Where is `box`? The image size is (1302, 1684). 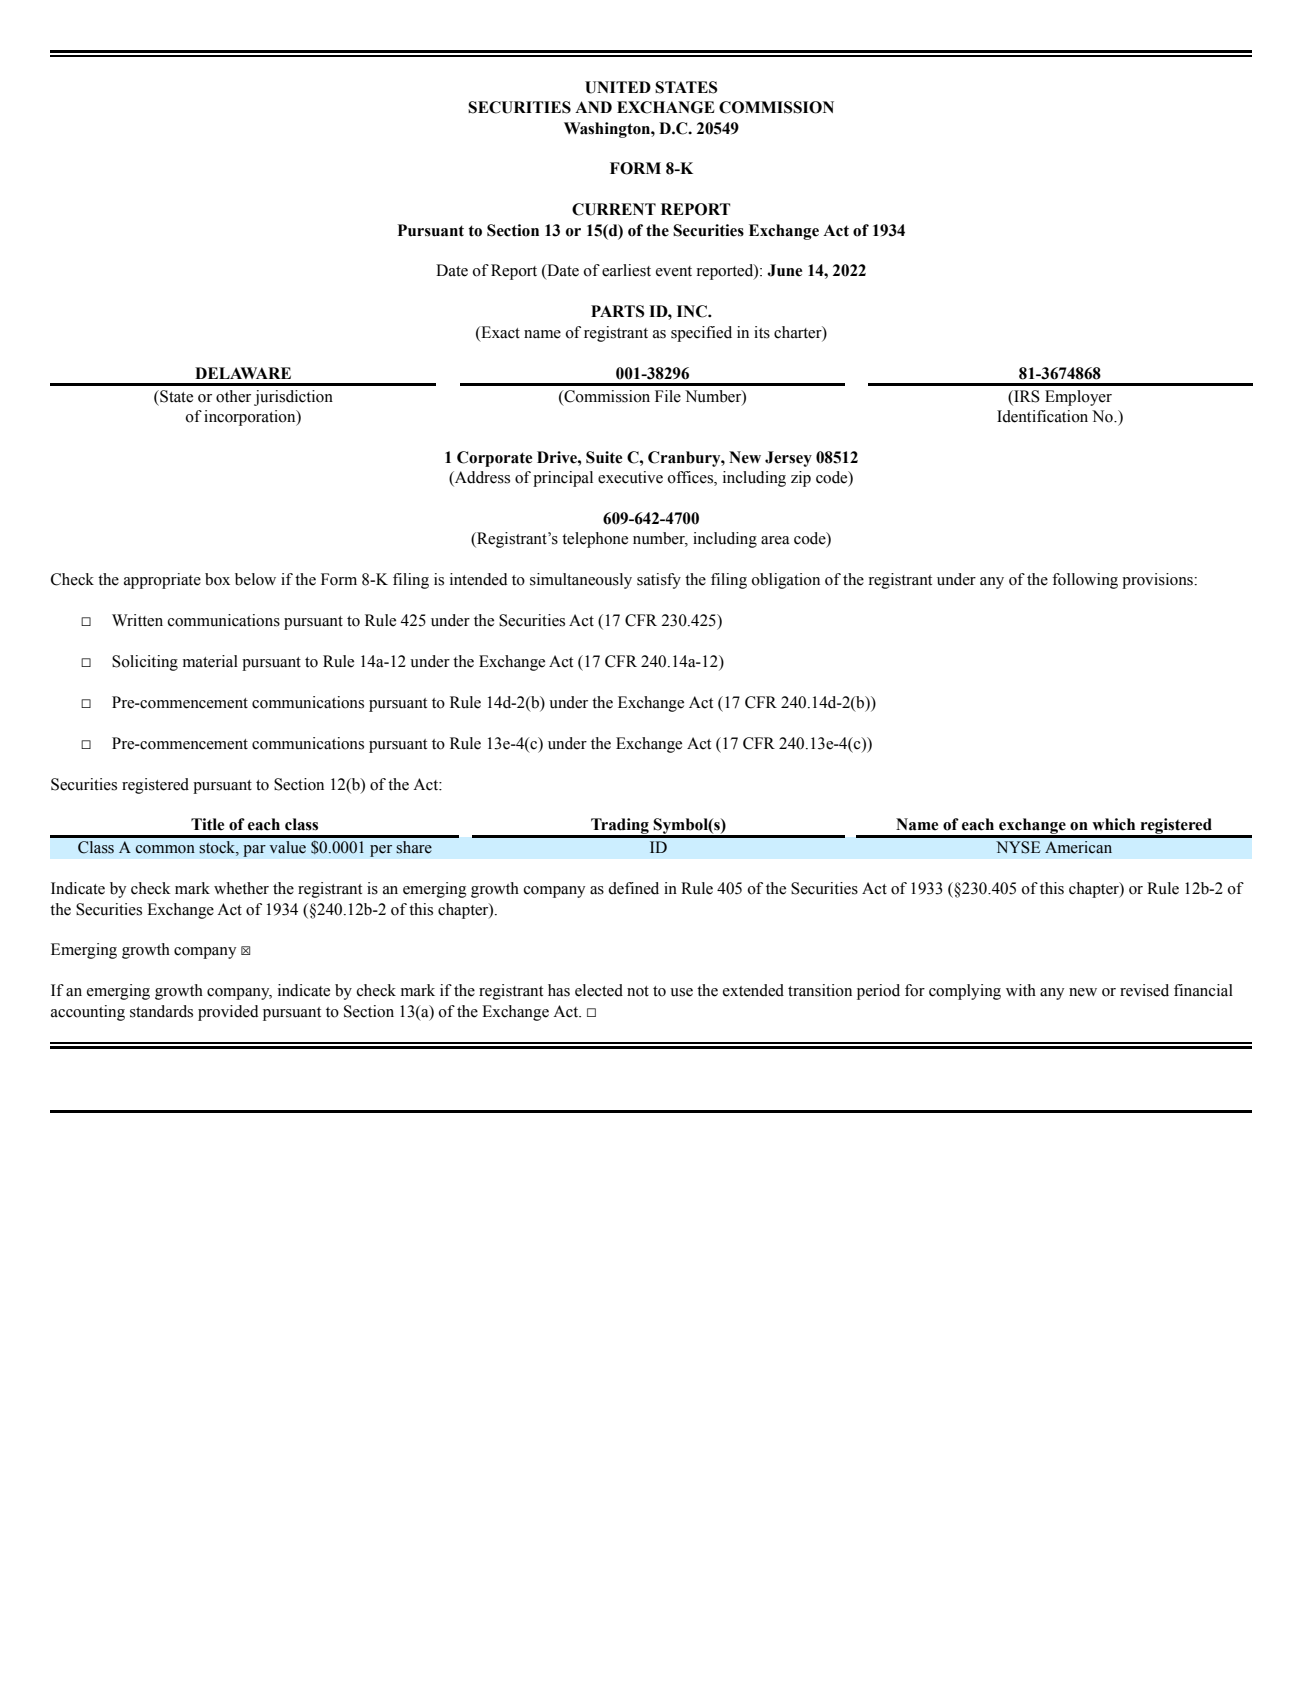
box is located at coordinates (217, 579).
